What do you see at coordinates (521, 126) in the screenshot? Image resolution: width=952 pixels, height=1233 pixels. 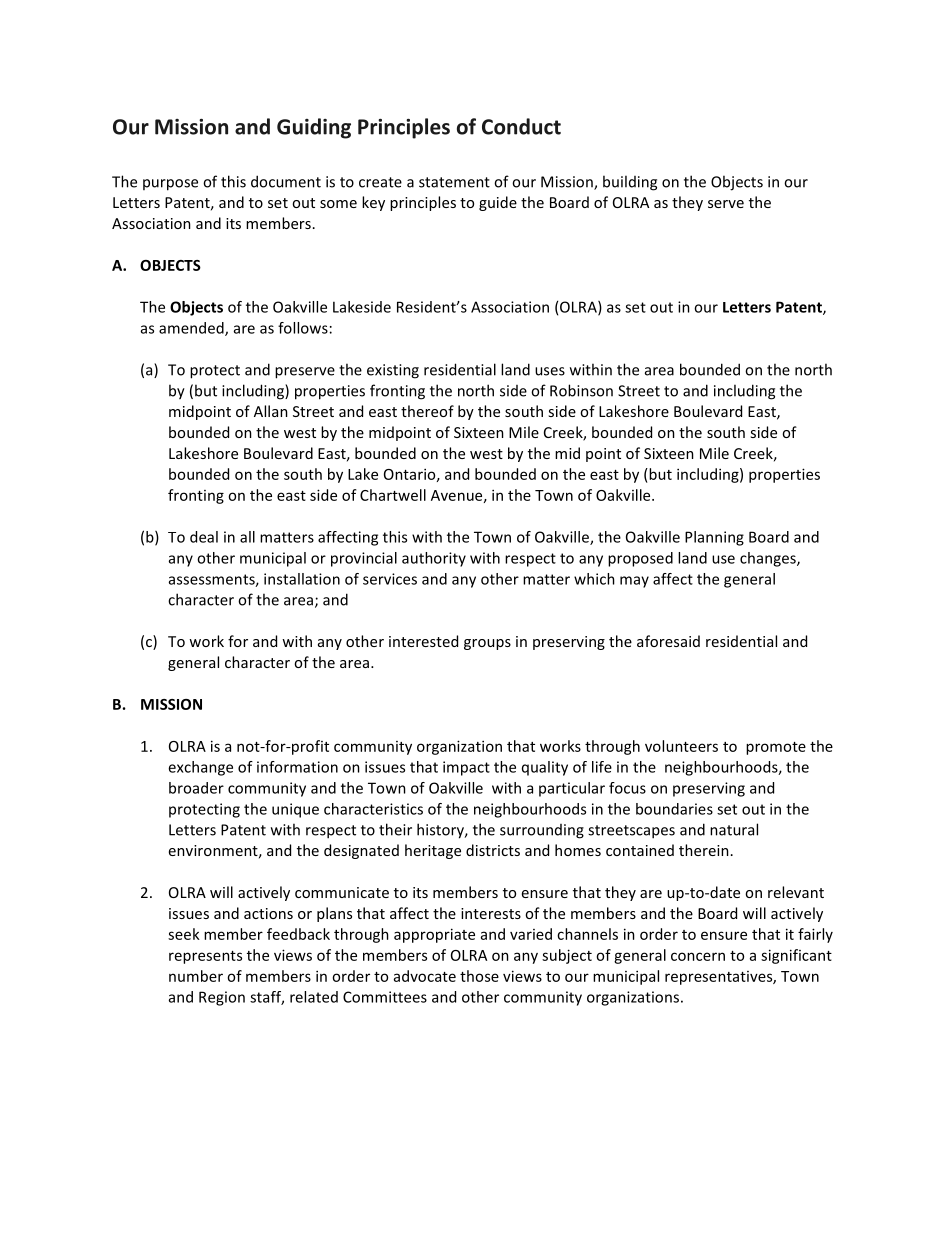 I see `Conduct` at bounding box center [521, 126].
